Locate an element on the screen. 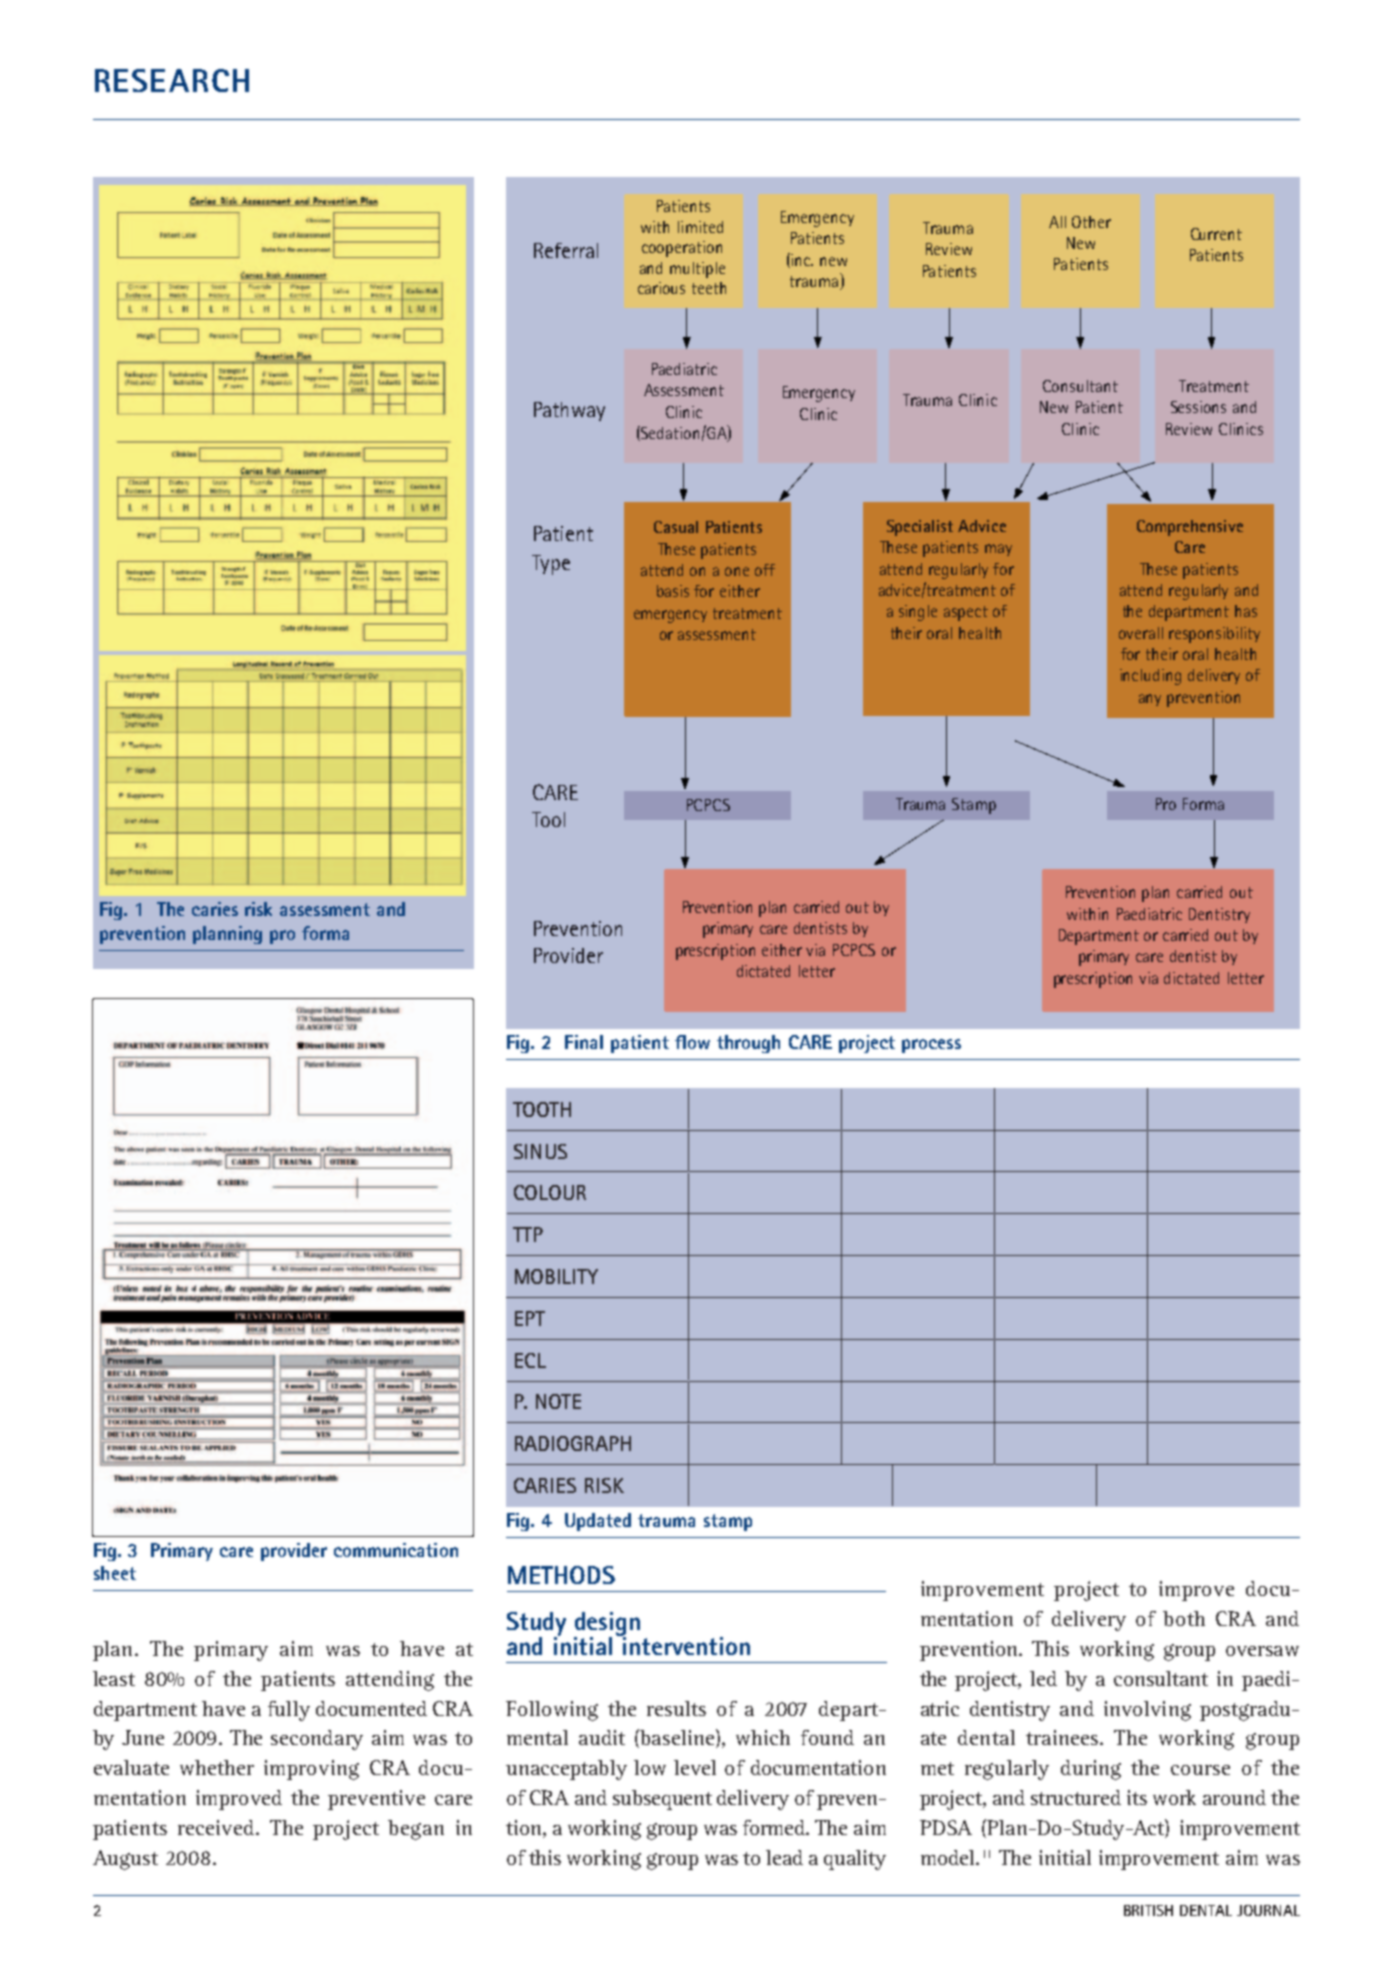 This screenshot has height=1971, width=1393. BRITISH is located at coordinates (1148, 1910).
